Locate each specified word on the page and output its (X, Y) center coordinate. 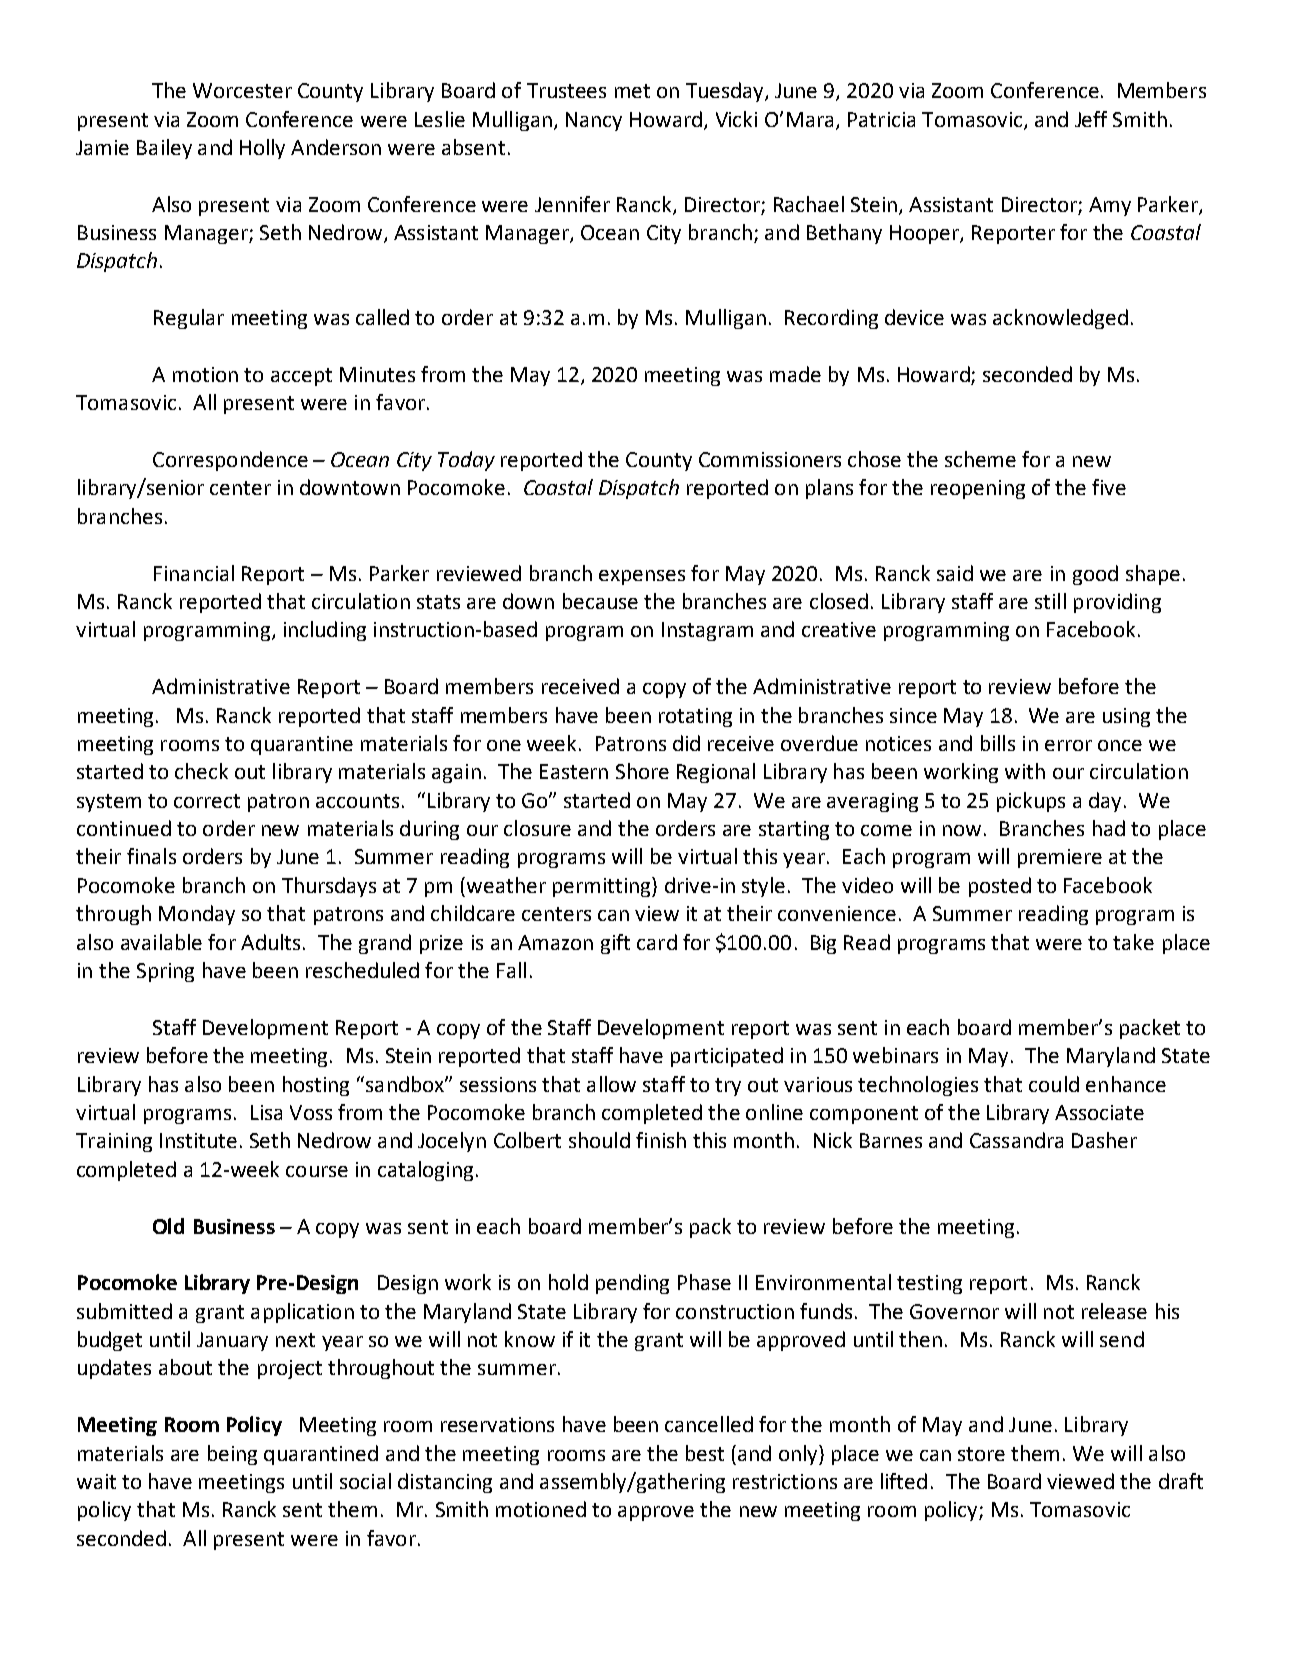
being (232, 1455)
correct (207, 801)
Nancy (594, 121)
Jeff (1091, 119)
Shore (642, 771)
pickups (1031, 802)
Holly (262, 149)
